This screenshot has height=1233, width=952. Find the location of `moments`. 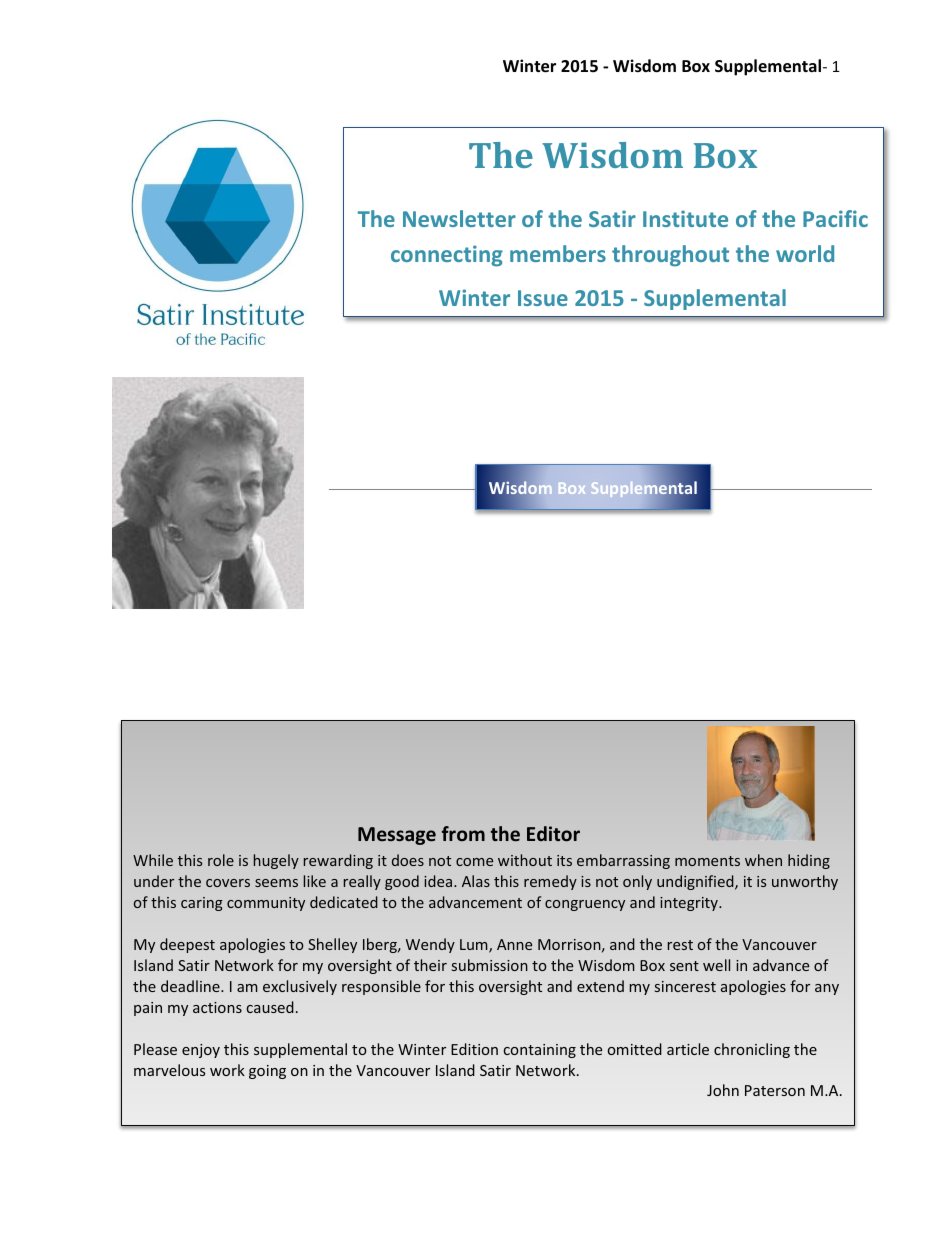

moments is located at coordinates (707, 861).
